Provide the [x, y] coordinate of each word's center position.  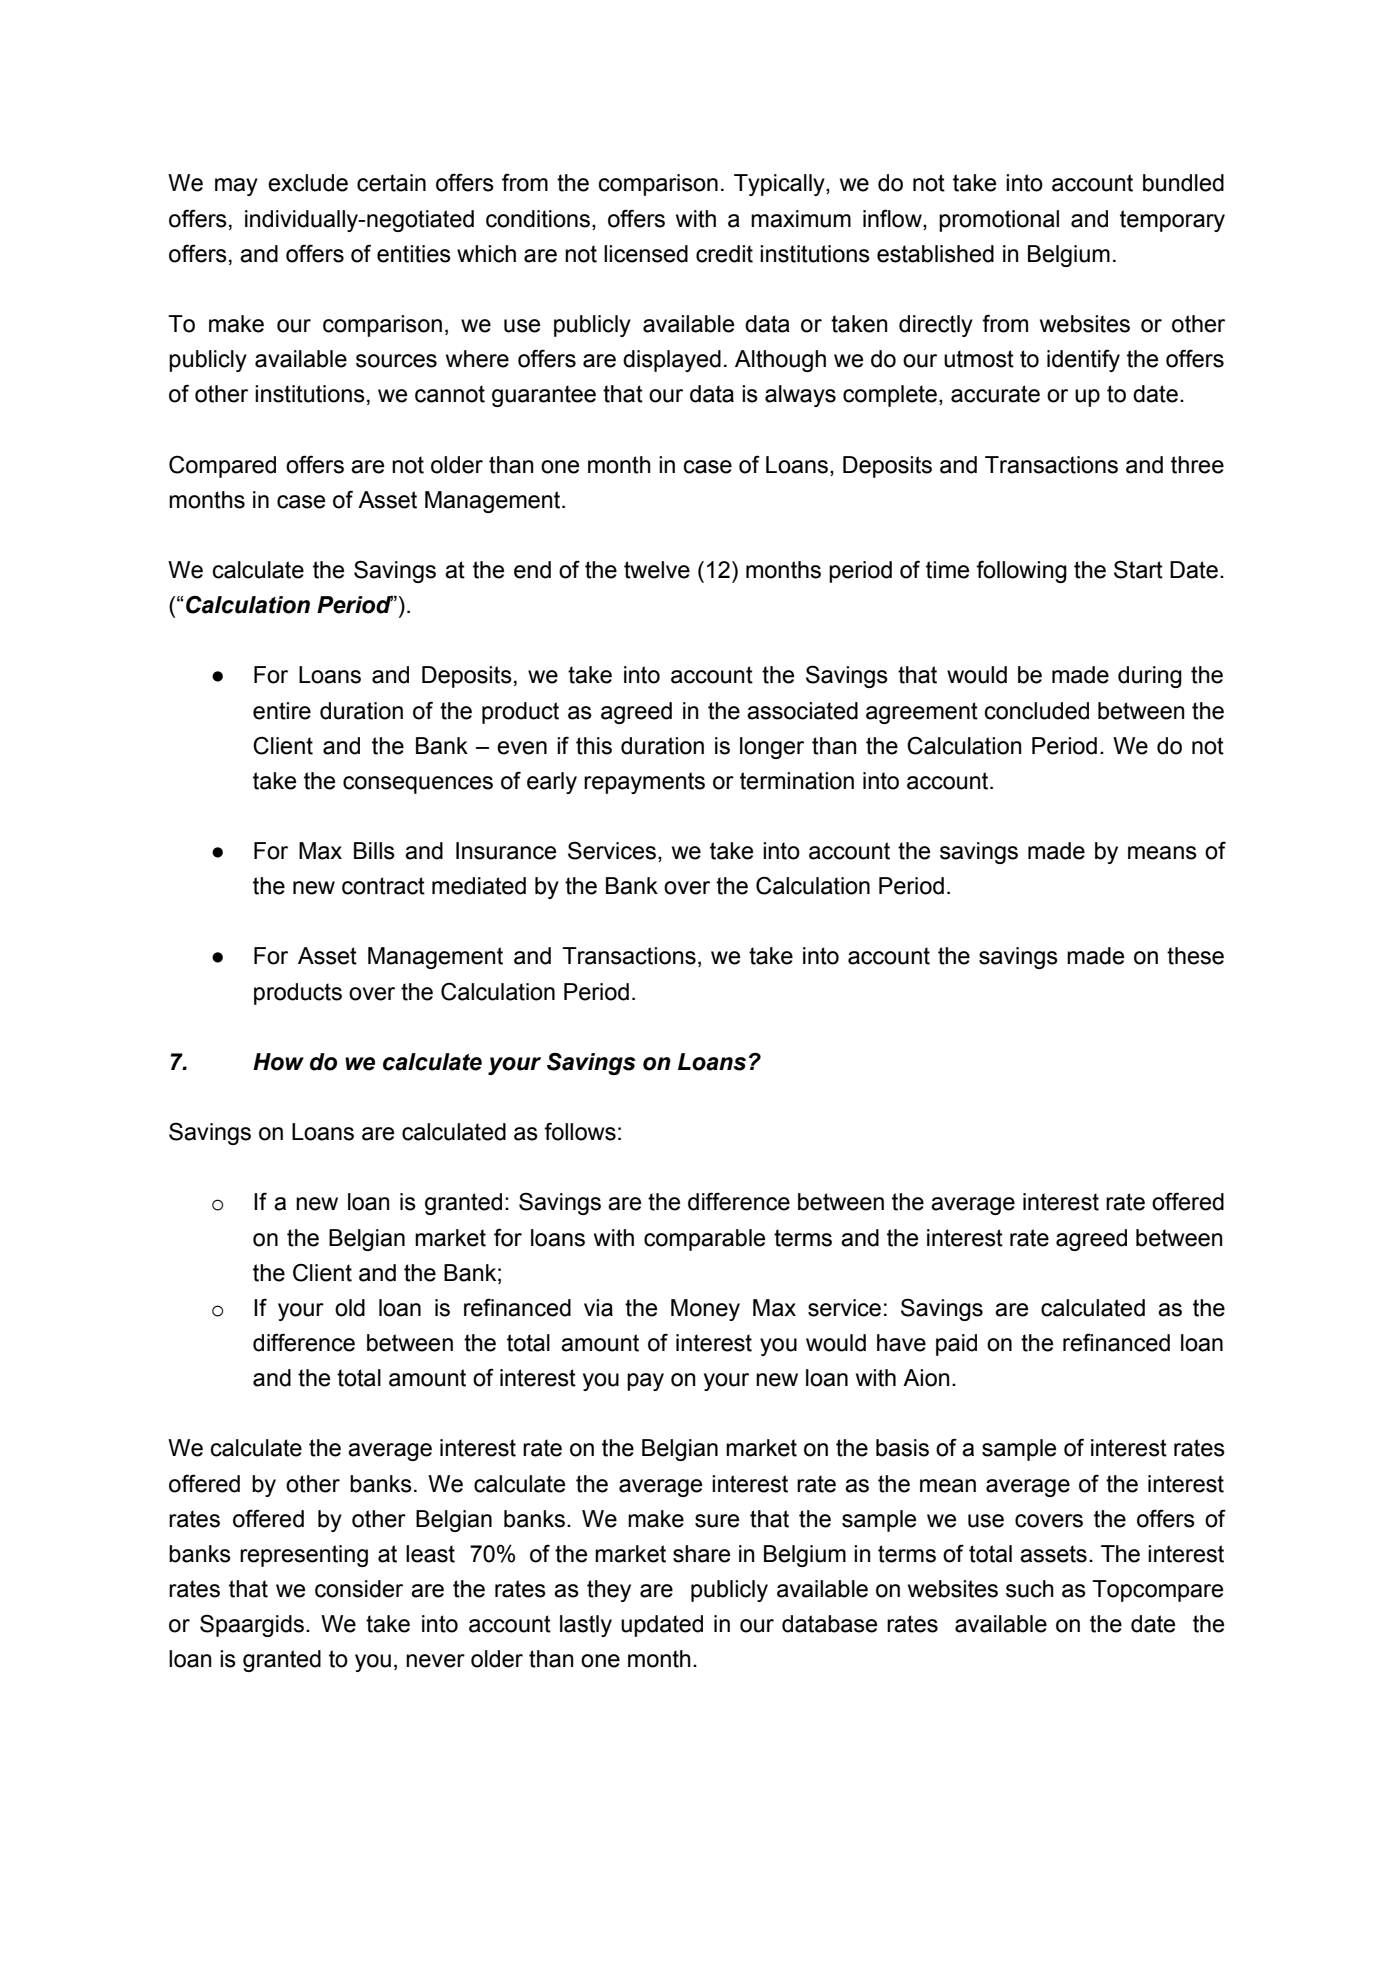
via [598, 1308]
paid [956, 1345]
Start [1138, 569]
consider [359, 1589]
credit [724, 254]
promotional [999, 221]
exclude [308, 183]
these [1195, 956]
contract [383, 886]
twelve [657, 570]
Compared [222, 466]
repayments [644, 783]
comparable [704, 1240]
